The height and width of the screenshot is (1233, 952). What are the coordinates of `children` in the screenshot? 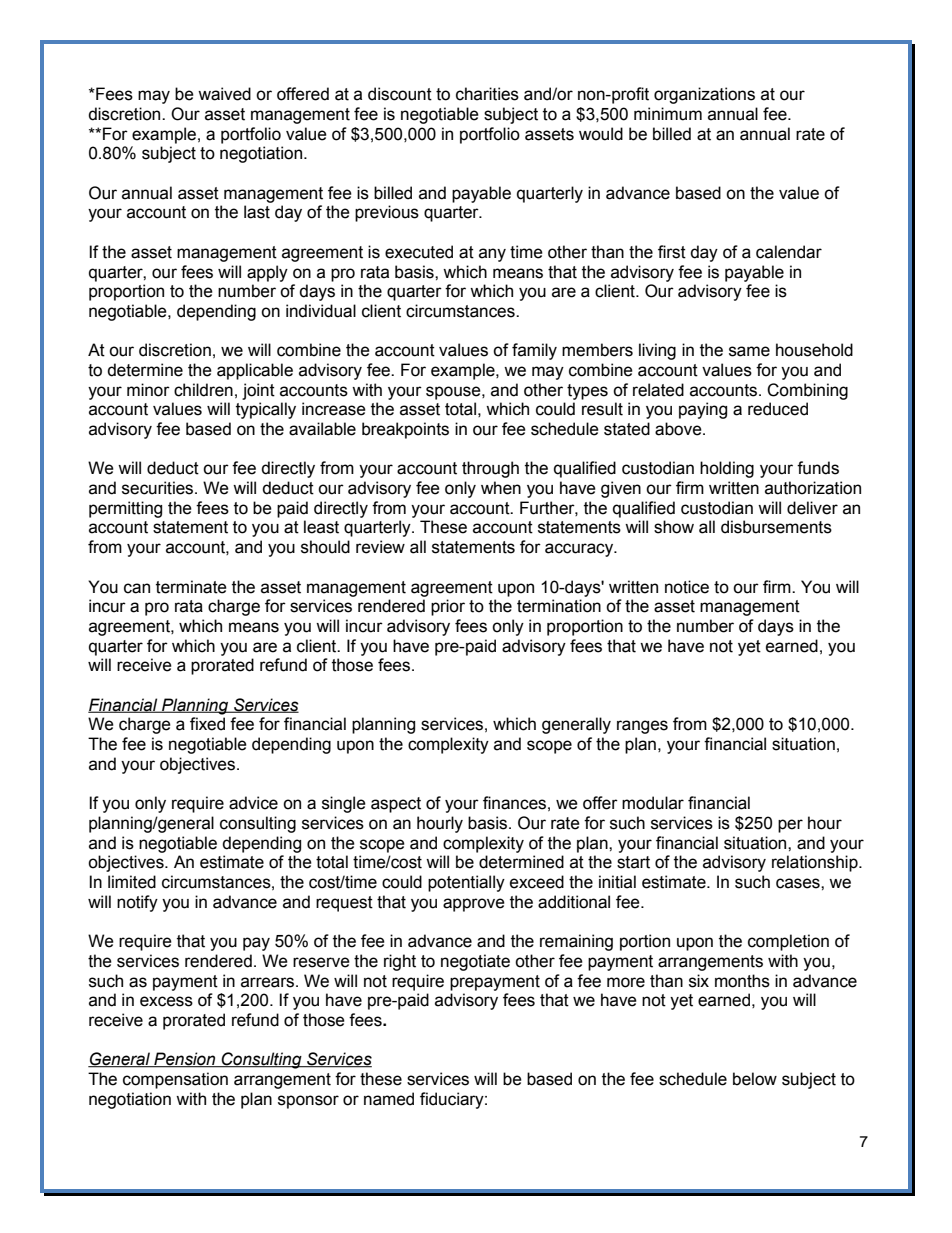 It's located at (203, 390).
